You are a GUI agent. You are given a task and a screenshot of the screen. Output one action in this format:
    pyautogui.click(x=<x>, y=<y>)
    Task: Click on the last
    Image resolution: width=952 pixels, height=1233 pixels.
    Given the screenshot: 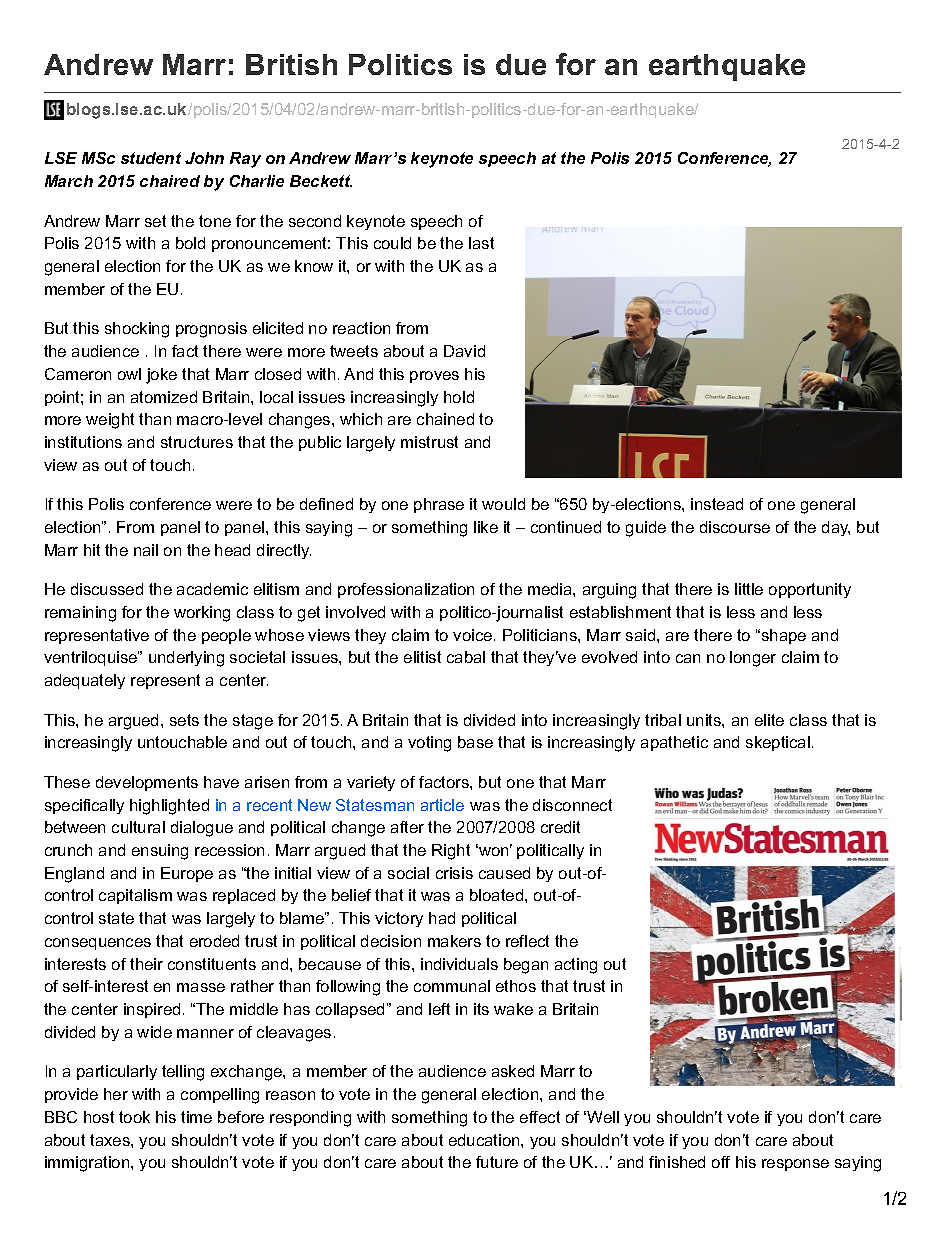 What is the action you would take?
    pyautogui.click(x=481, y=243)
